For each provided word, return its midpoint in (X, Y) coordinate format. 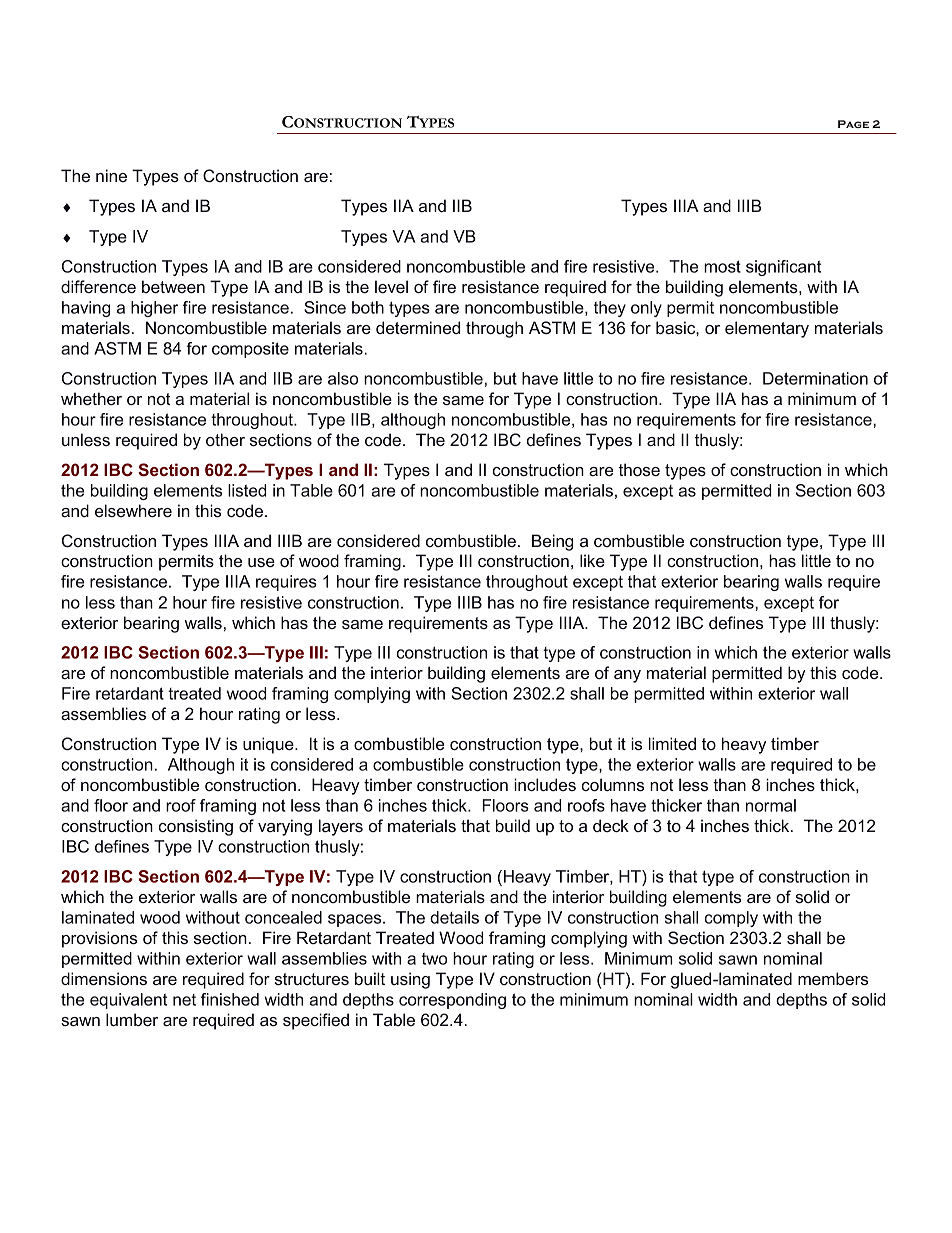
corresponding (452, 1001)
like (592, 560)
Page (853, 124)
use (261, 562)
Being (552, 542)
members (833, 978)
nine (111, 175)
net (184, 1000)
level (391, 286)
